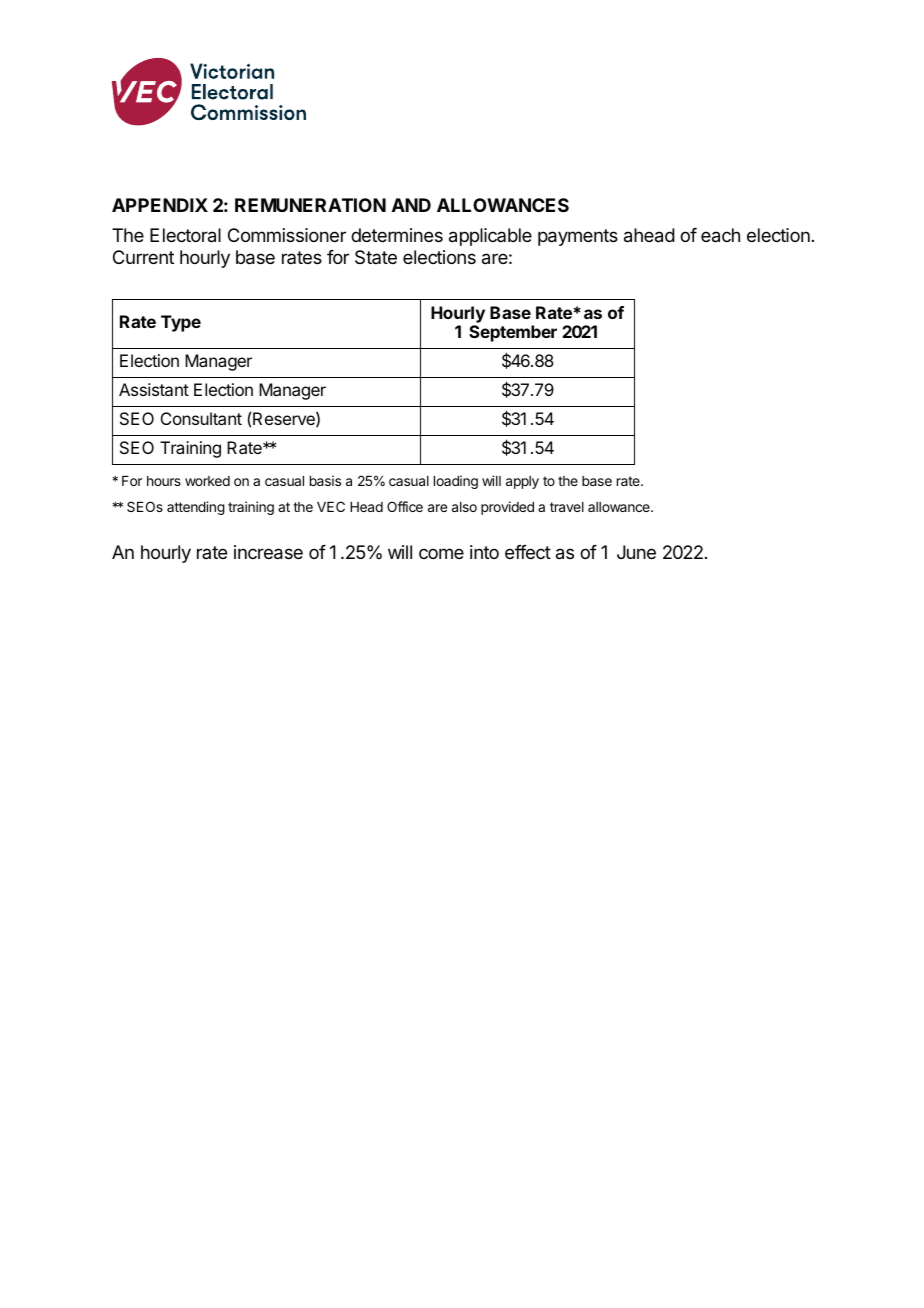 The height and width of the screenshot is (1308, 924). What do you see at coordinates (411, 205) in the screenshot?
I see `AND` at bounding box center [411, 205].
